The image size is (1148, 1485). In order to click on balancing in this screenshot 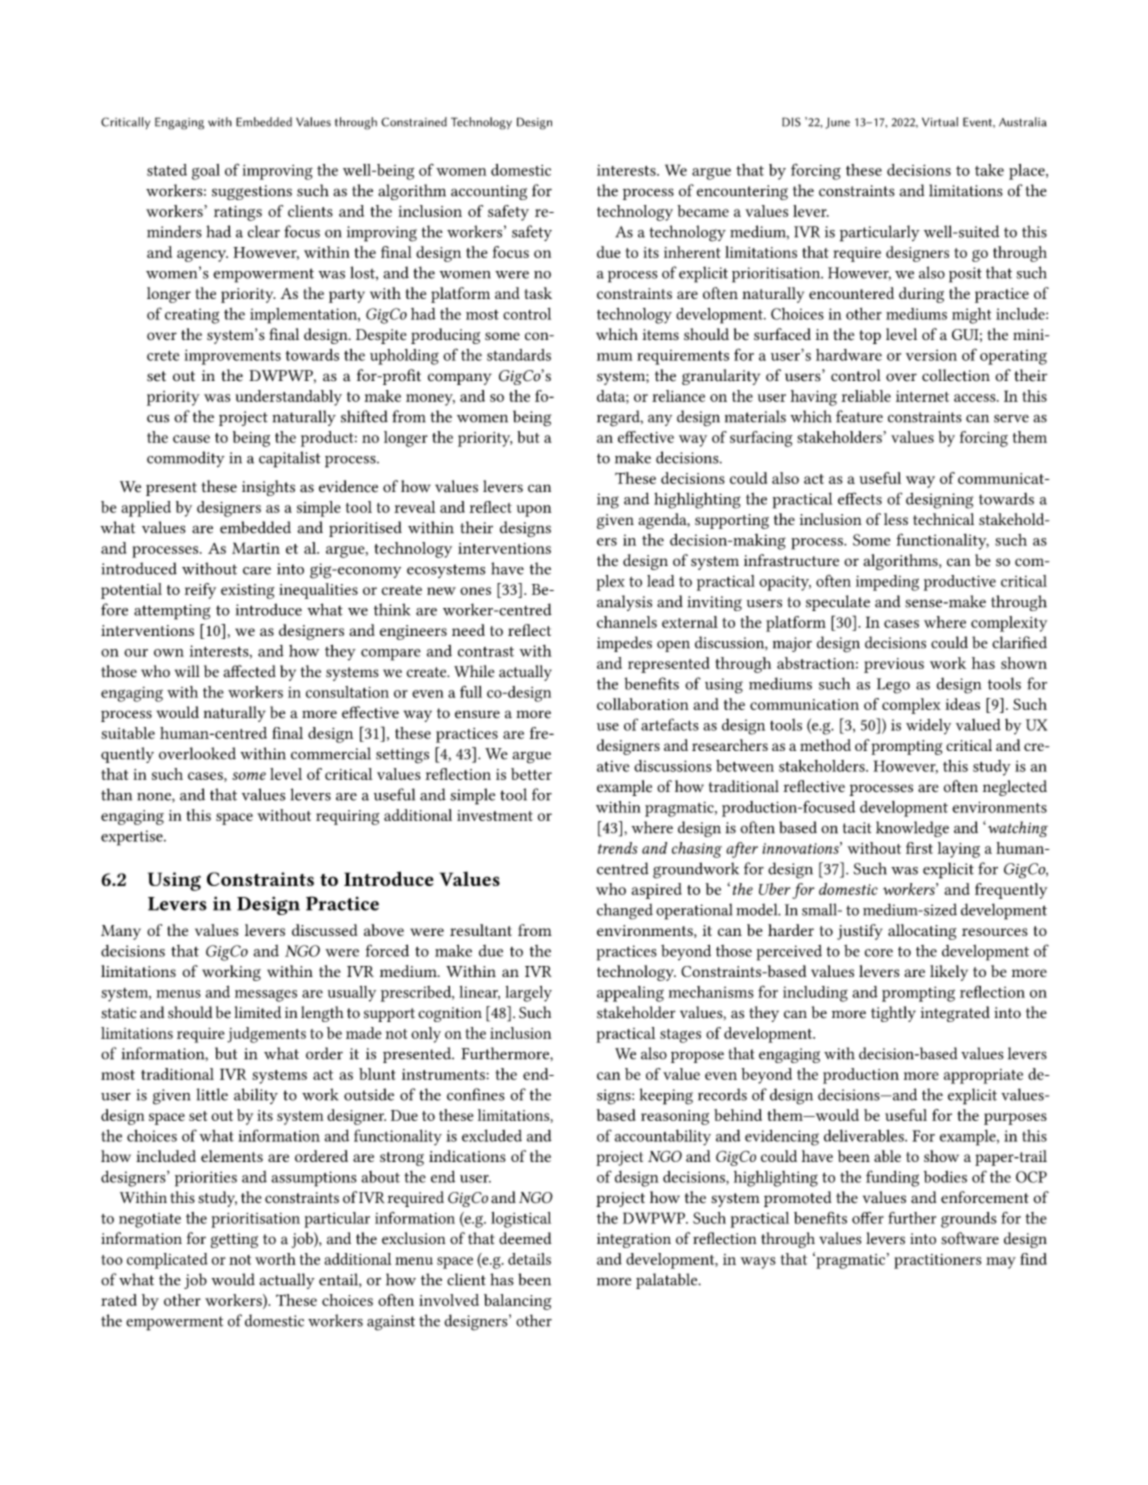, I will do `click(517, 1302)`.
